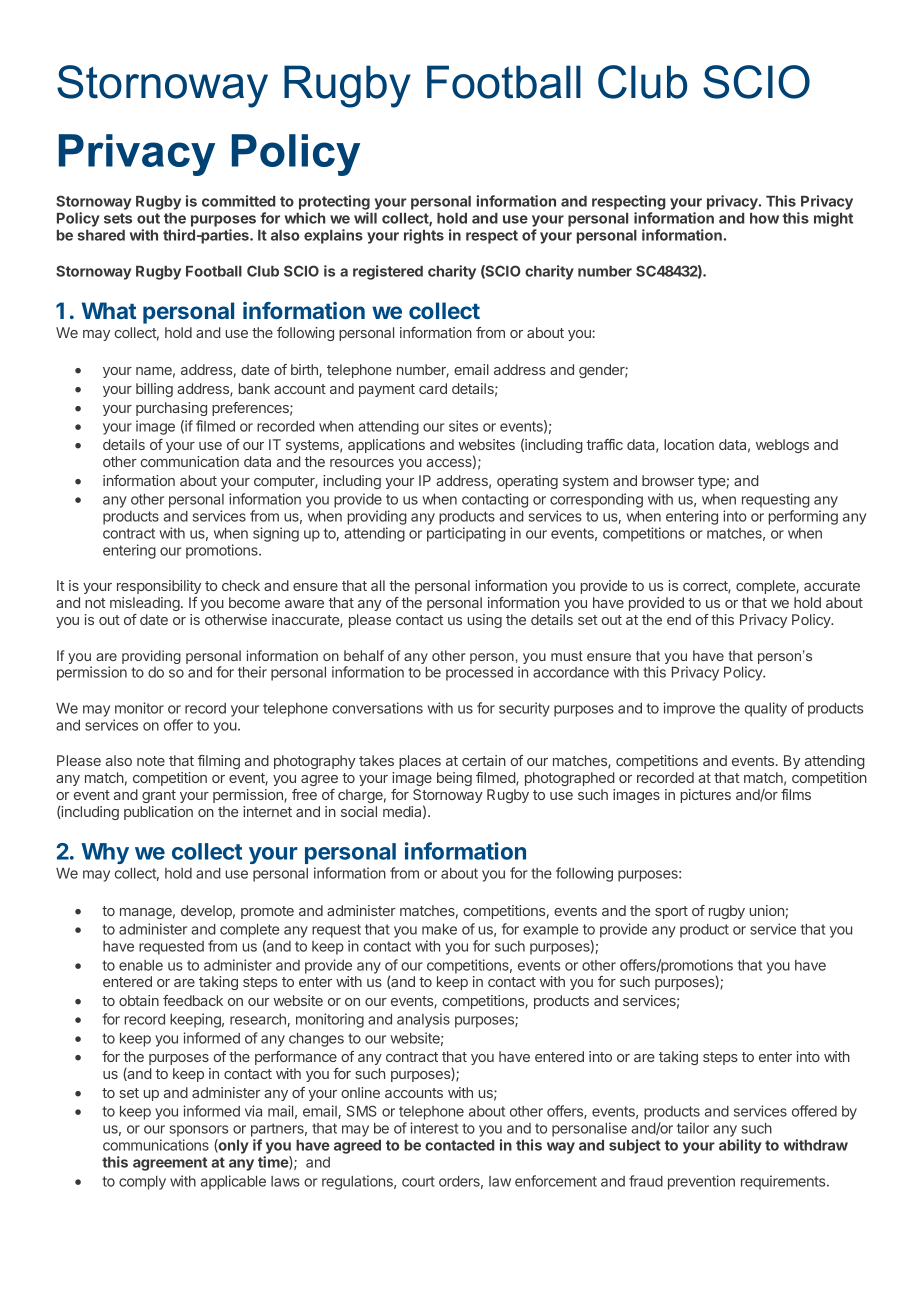  What do you see at coordinates (454, 779) in the document?
I see `being` at bounding box center [454, 779].
